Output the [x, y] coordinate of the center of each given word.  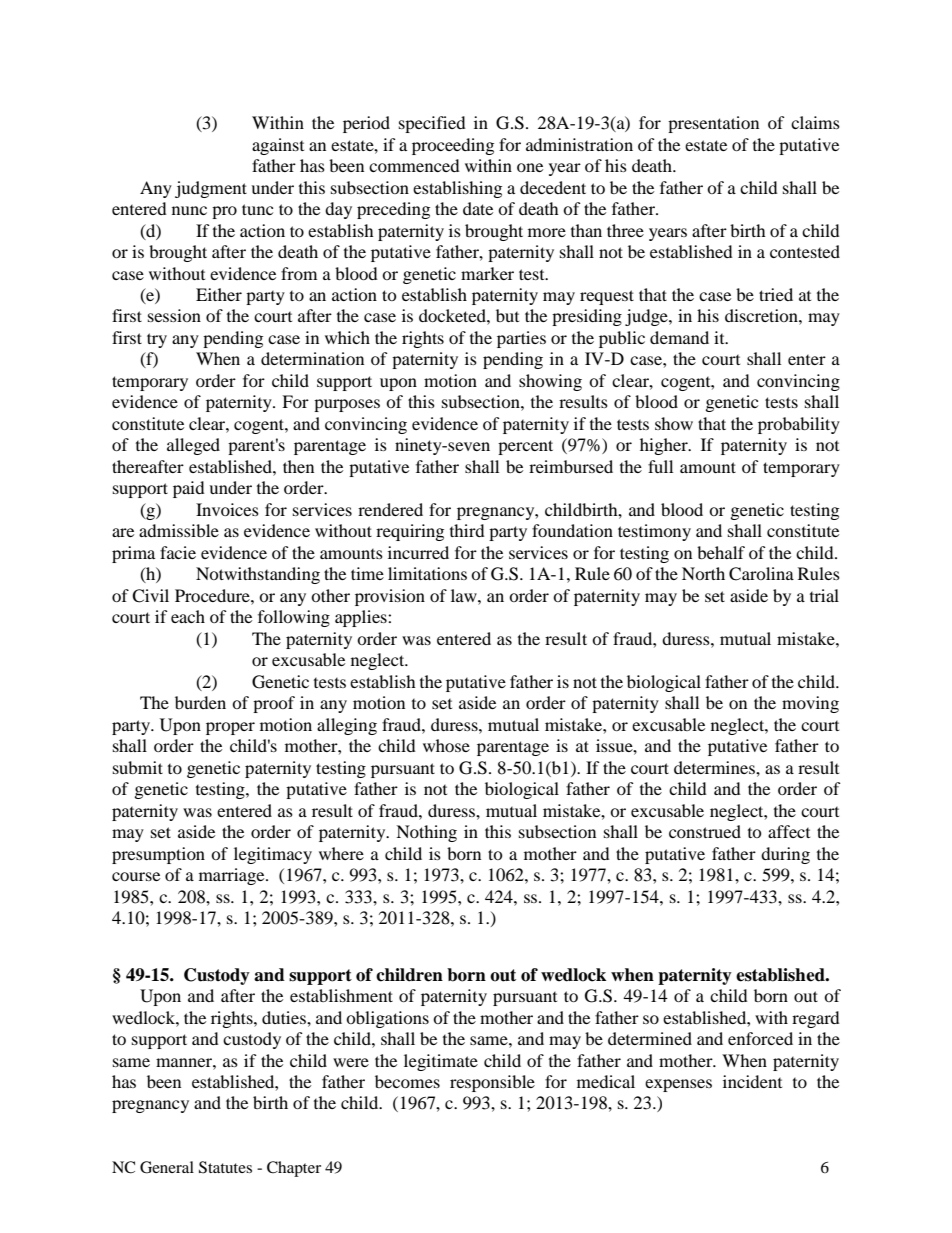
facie [178, 552]
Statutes [225, 1167]
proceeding [453, 146]
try [157, 340]
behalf [721, 552]
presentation [713, 124]
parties [521, 339]
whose [446, 745]
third [467, 530]
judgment [211, 189]
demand [679, 337]
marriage [233, 876]
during [785, 855]
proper [230, 728]
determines [715, 767]
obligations [387, 1019]
